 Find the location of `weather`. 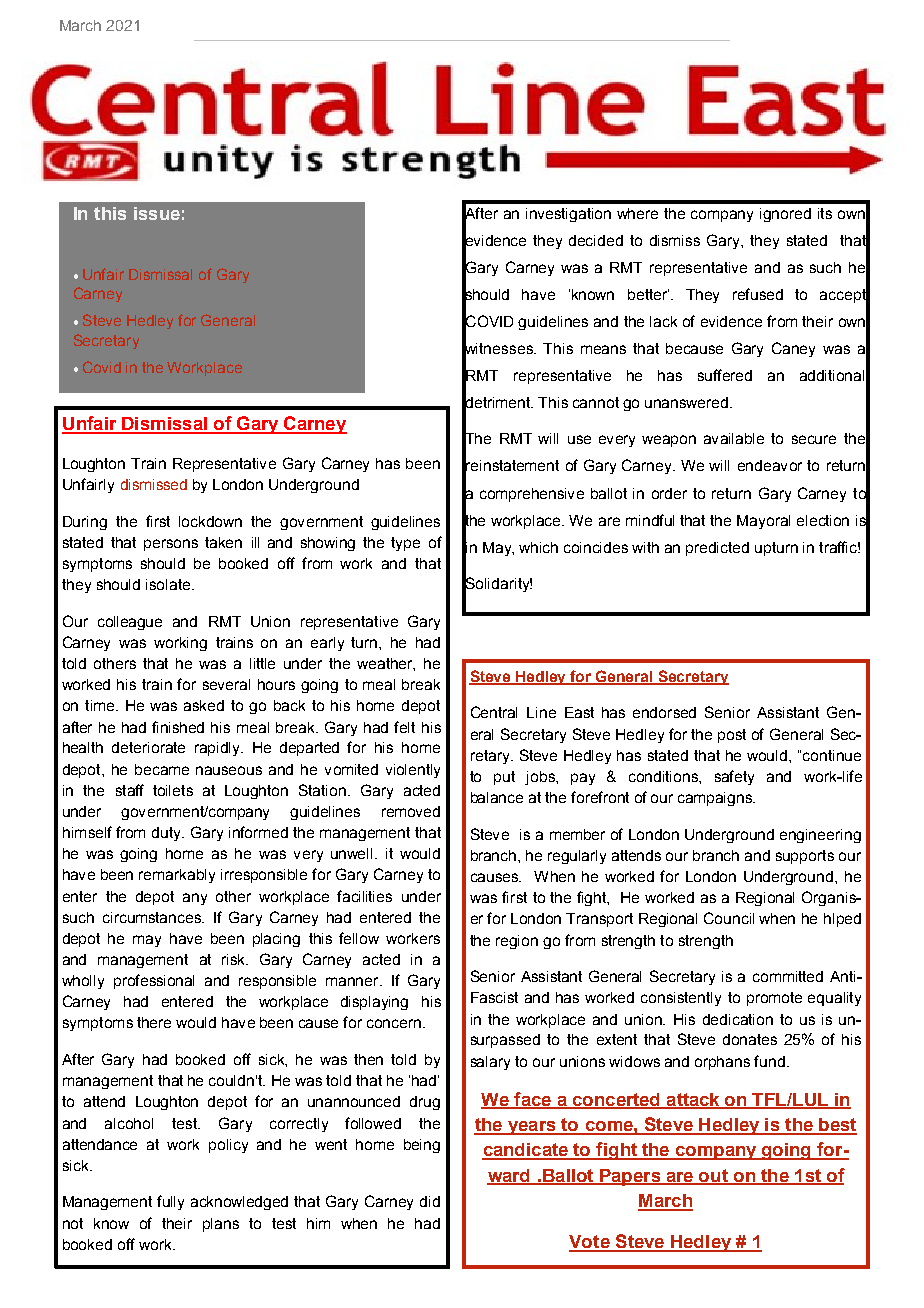

weather is located at coordinates (386, 664).
